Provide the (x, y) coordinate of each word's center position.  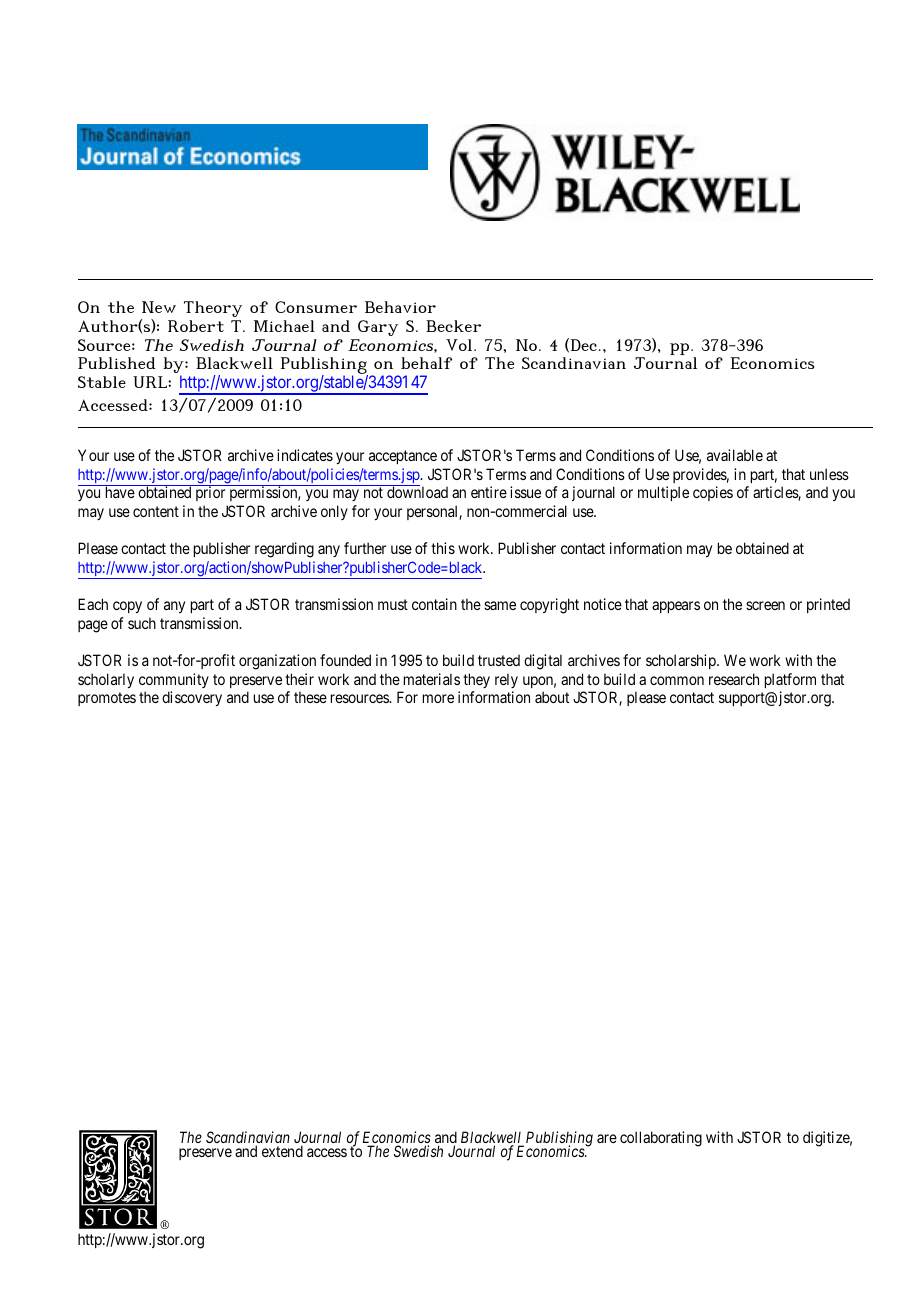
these (310, 697)
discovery (192, 698)
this (443, 548)
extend (282, 1151)
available (735, 455)
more (438, 698)
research (734, 679)
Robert (196, 326)
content (156, 511)
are (607, 1138)
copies (713, 493)
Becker (453, 326)
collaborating (661, 1139)
